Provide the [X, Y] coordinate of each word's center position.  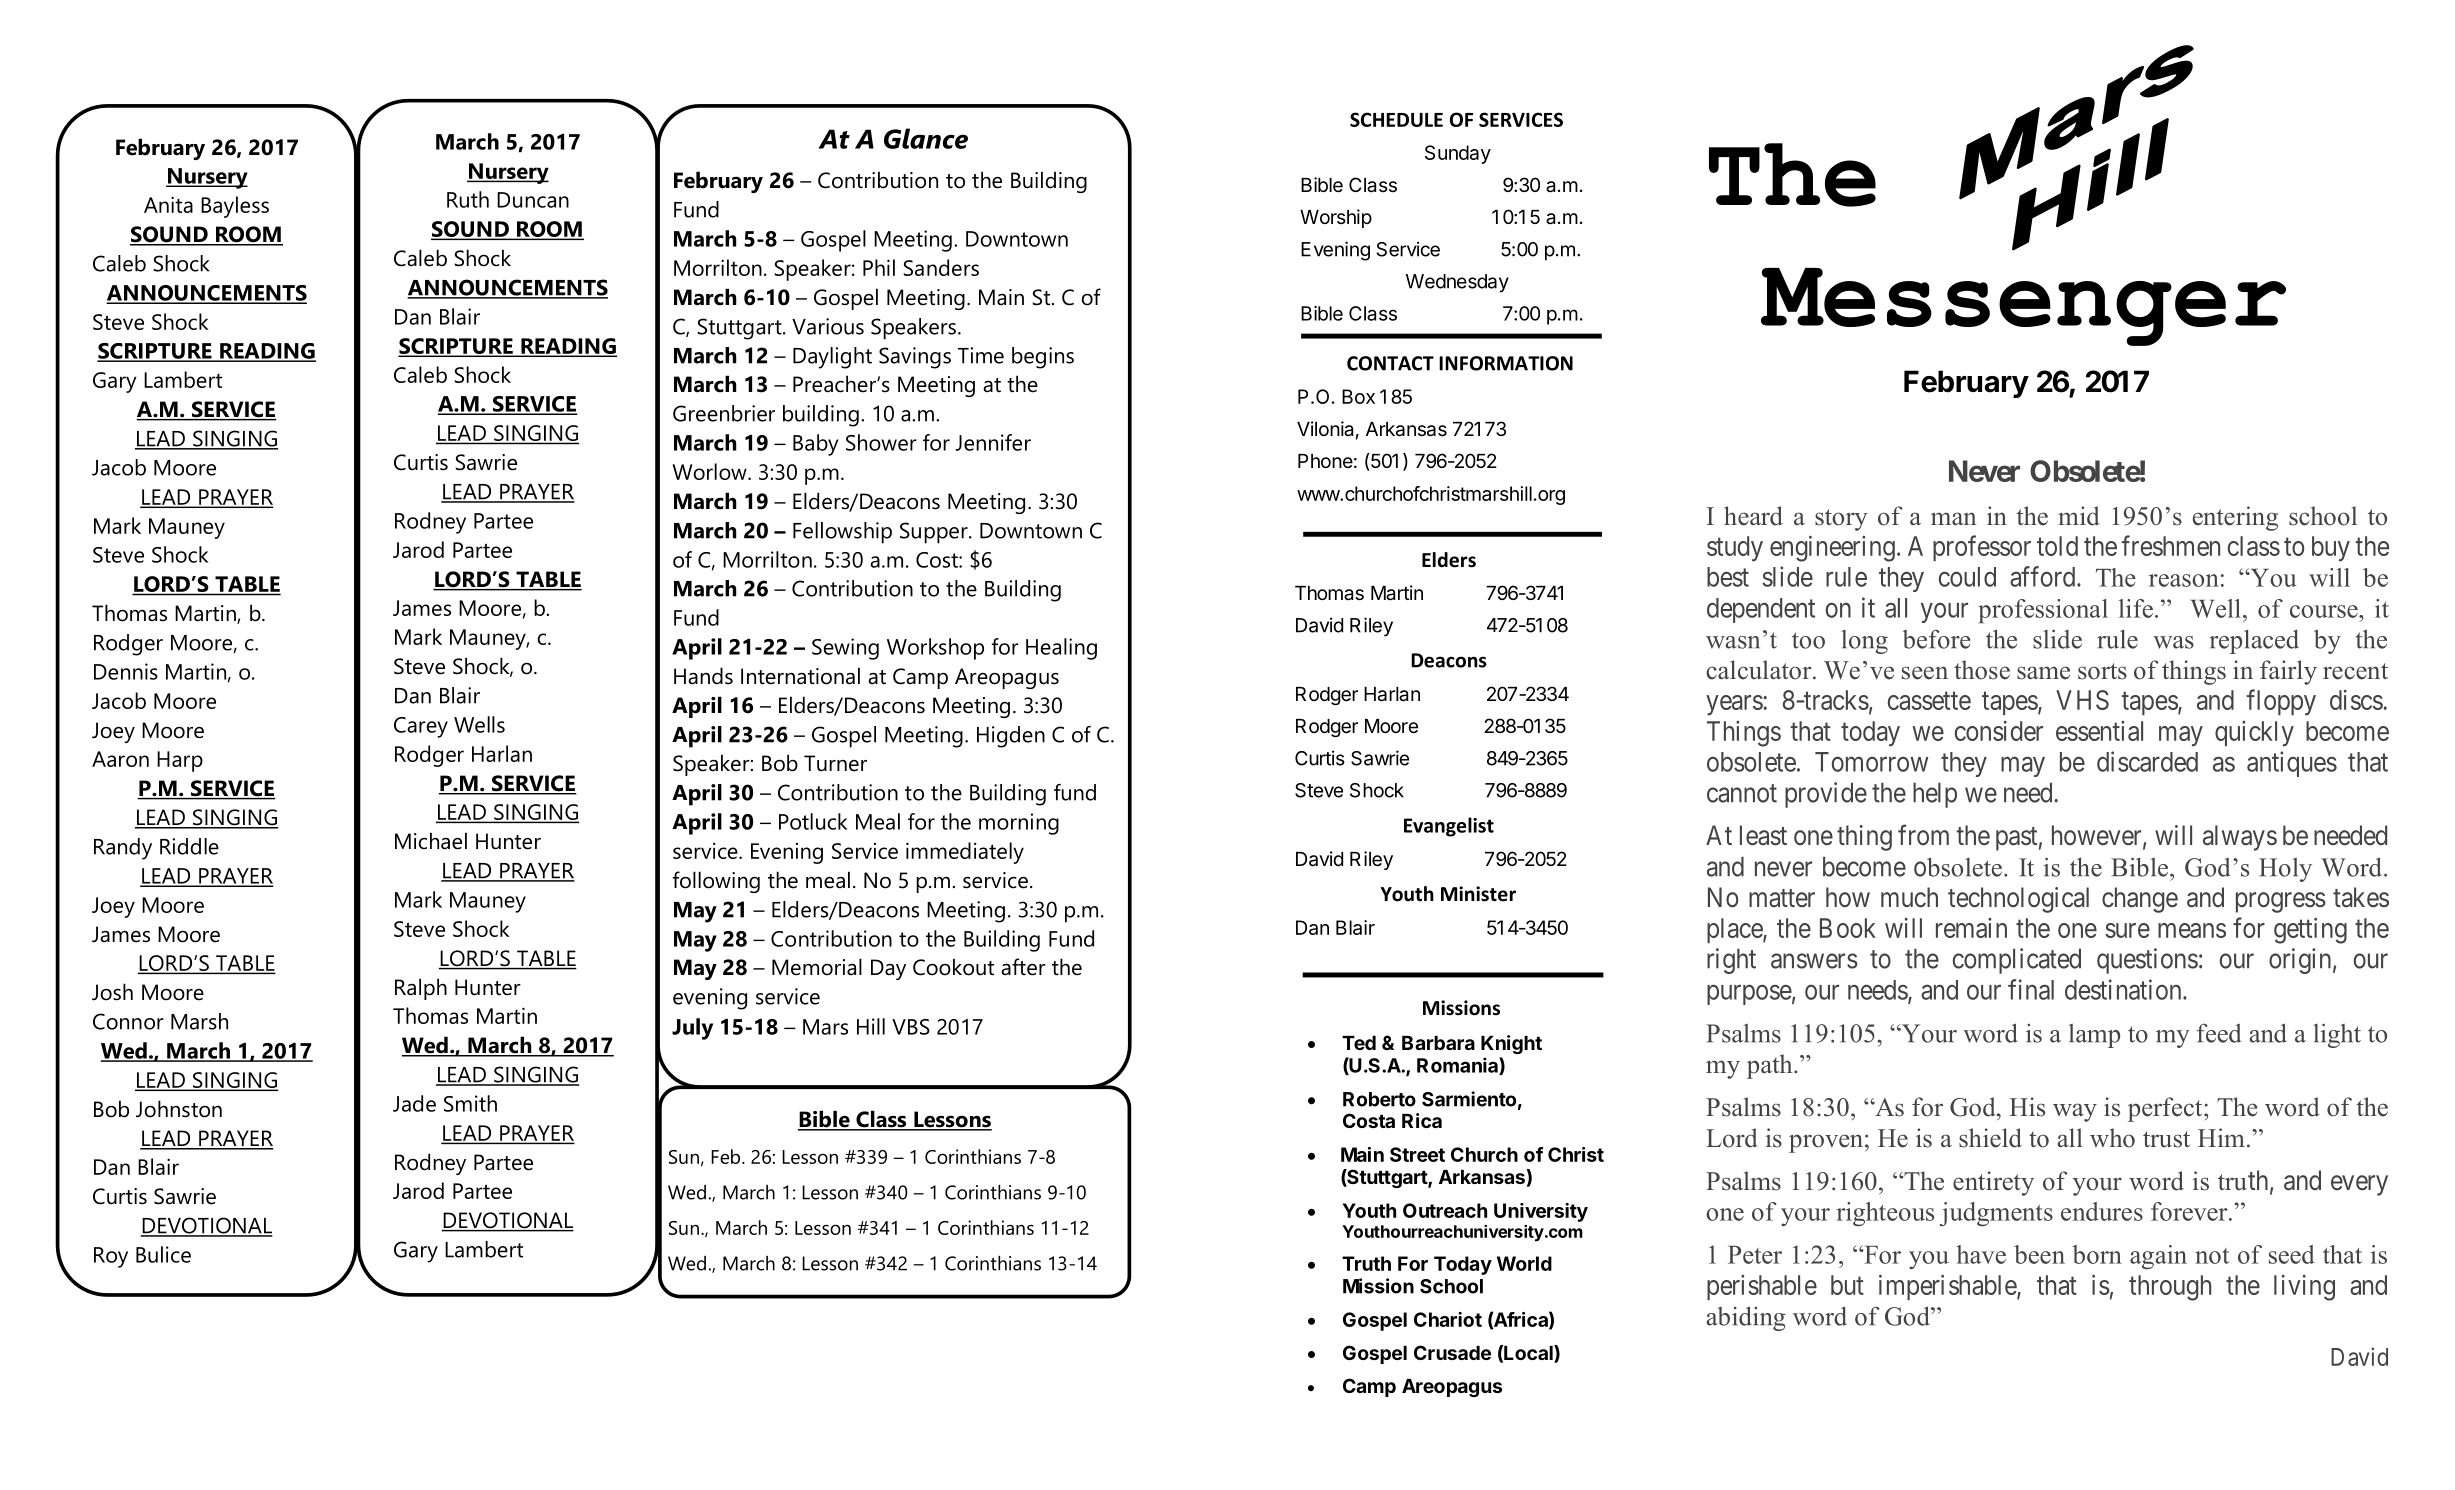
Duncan [533, 200]
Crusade [1452, 1352]
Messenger [2023, 307]
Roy [111, 1257]
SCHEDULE [1396, 119]
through [2170, 1288]
